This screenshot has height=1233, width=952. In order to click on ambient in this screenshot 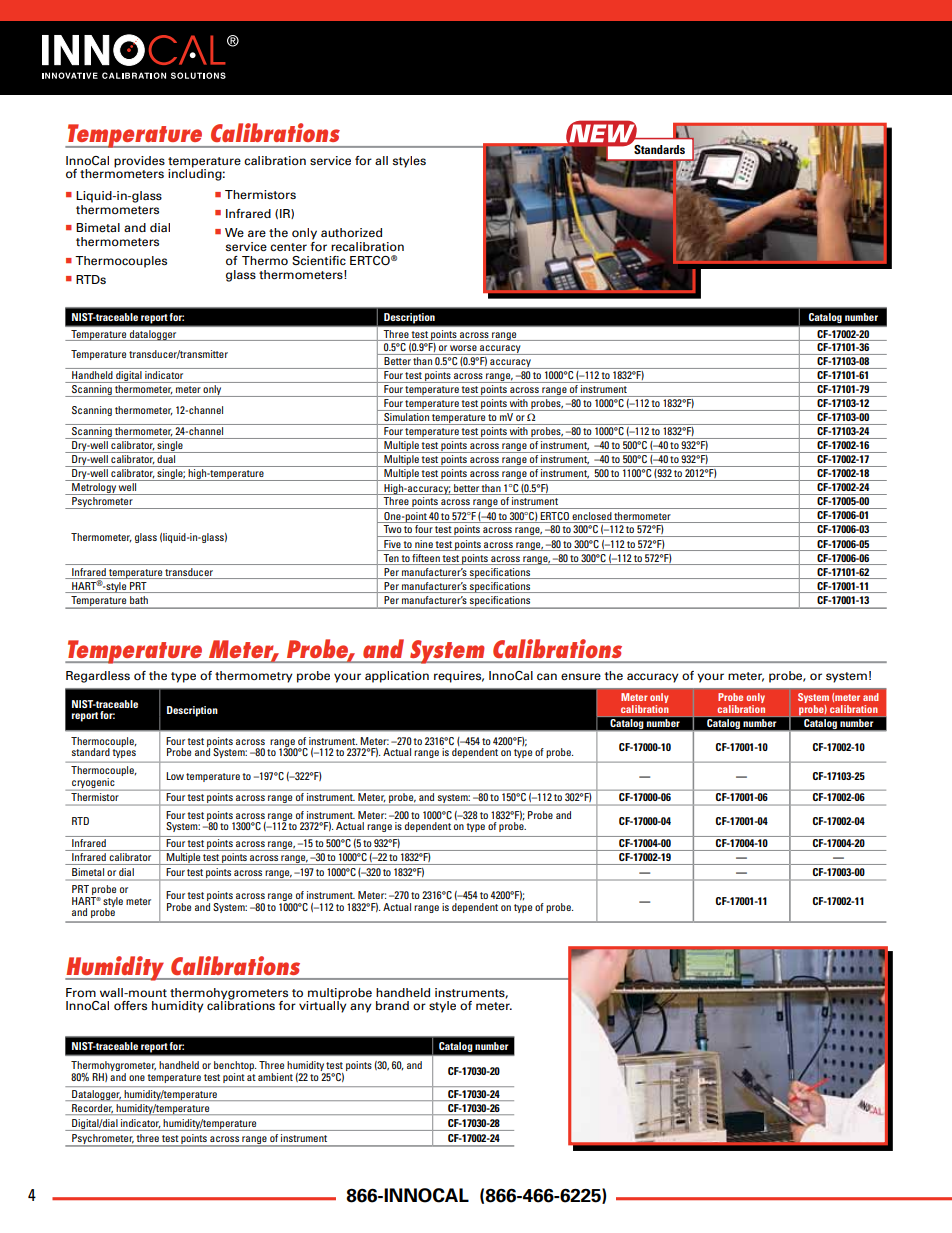, I will do `click(275, 1077)`.
